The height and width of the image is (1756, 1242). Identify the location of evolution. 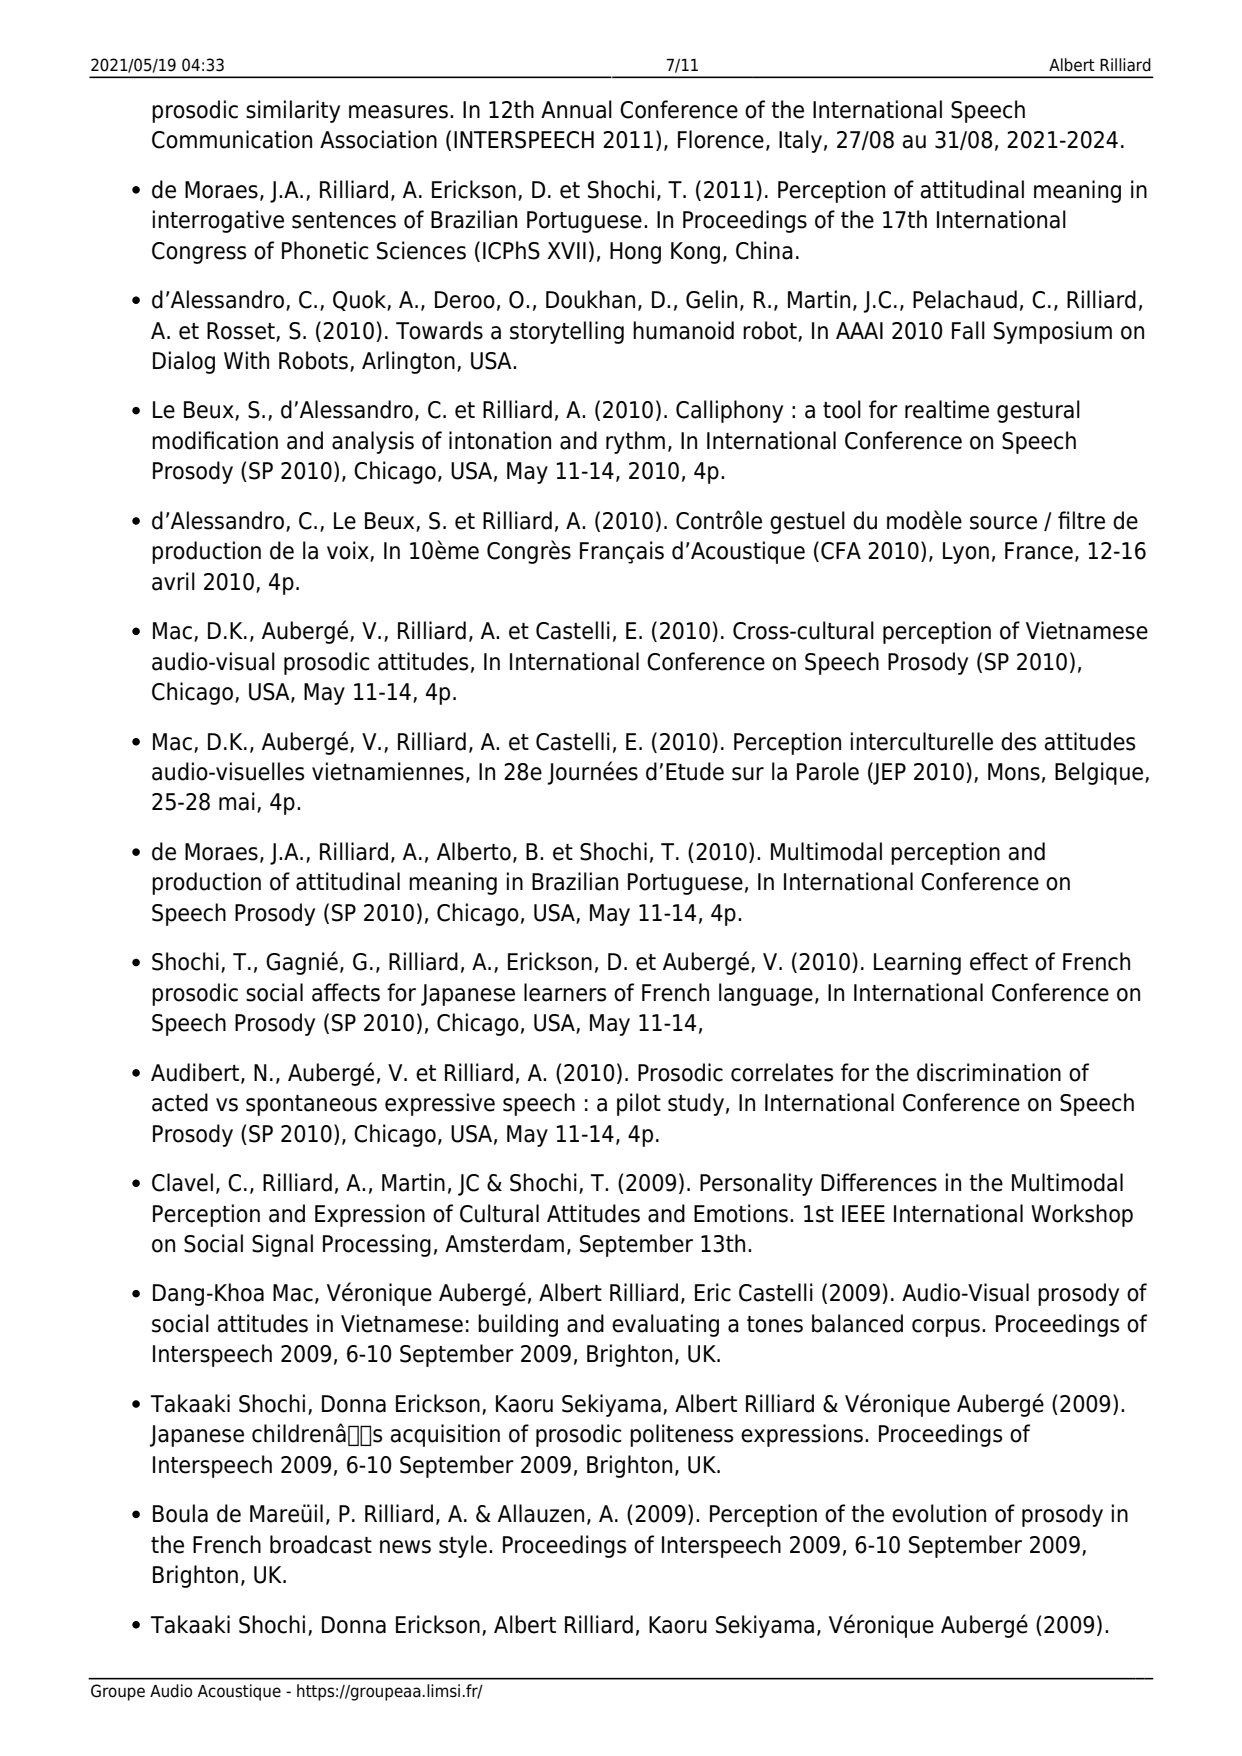
(939, 1513).
